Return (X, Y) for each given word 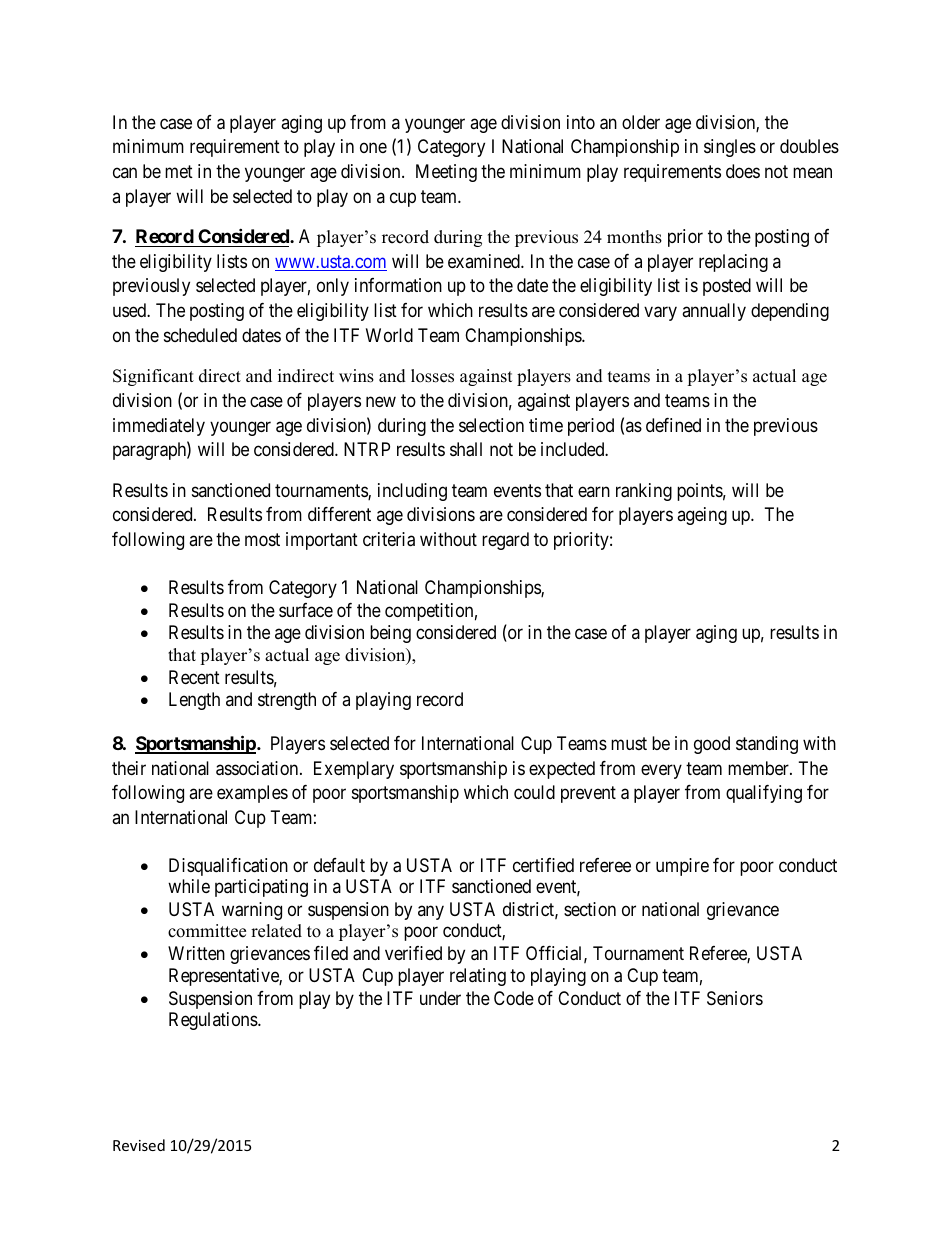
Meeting (446, 173)
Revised (139, 1145)
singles (730, 148)
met (179, 171)
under (440, 998)
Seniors (735, 998)
